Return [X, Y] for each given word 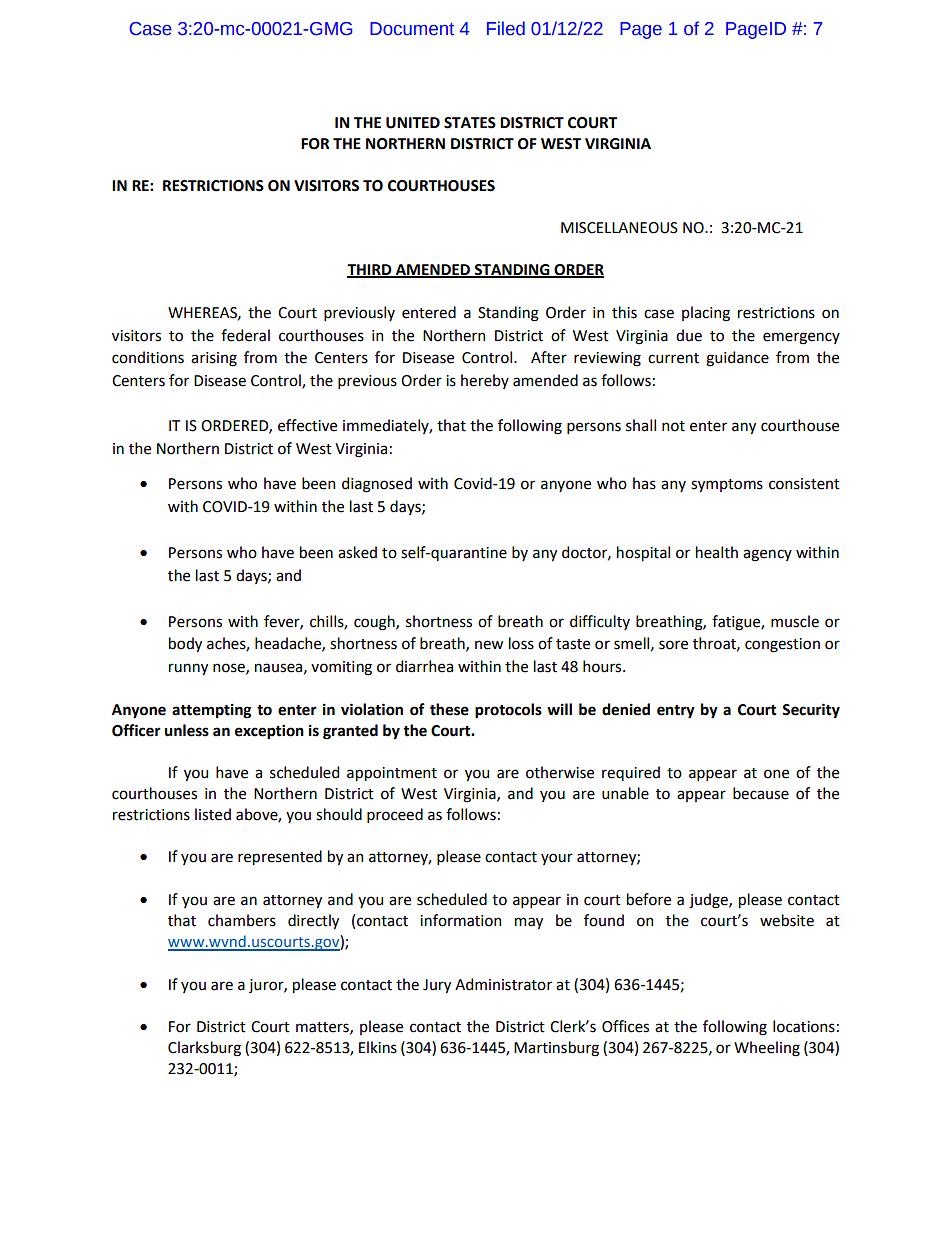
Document [412, 29]
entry [676, 712]
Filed [506, 28]
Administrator [503, 984]
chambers [242, 920]
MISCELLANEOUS [619, 228]
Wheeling [767, 1049]
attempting [211, 711]
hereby [485, 381]
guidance [737, 359]
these [449, 709]
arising [214, 359]
